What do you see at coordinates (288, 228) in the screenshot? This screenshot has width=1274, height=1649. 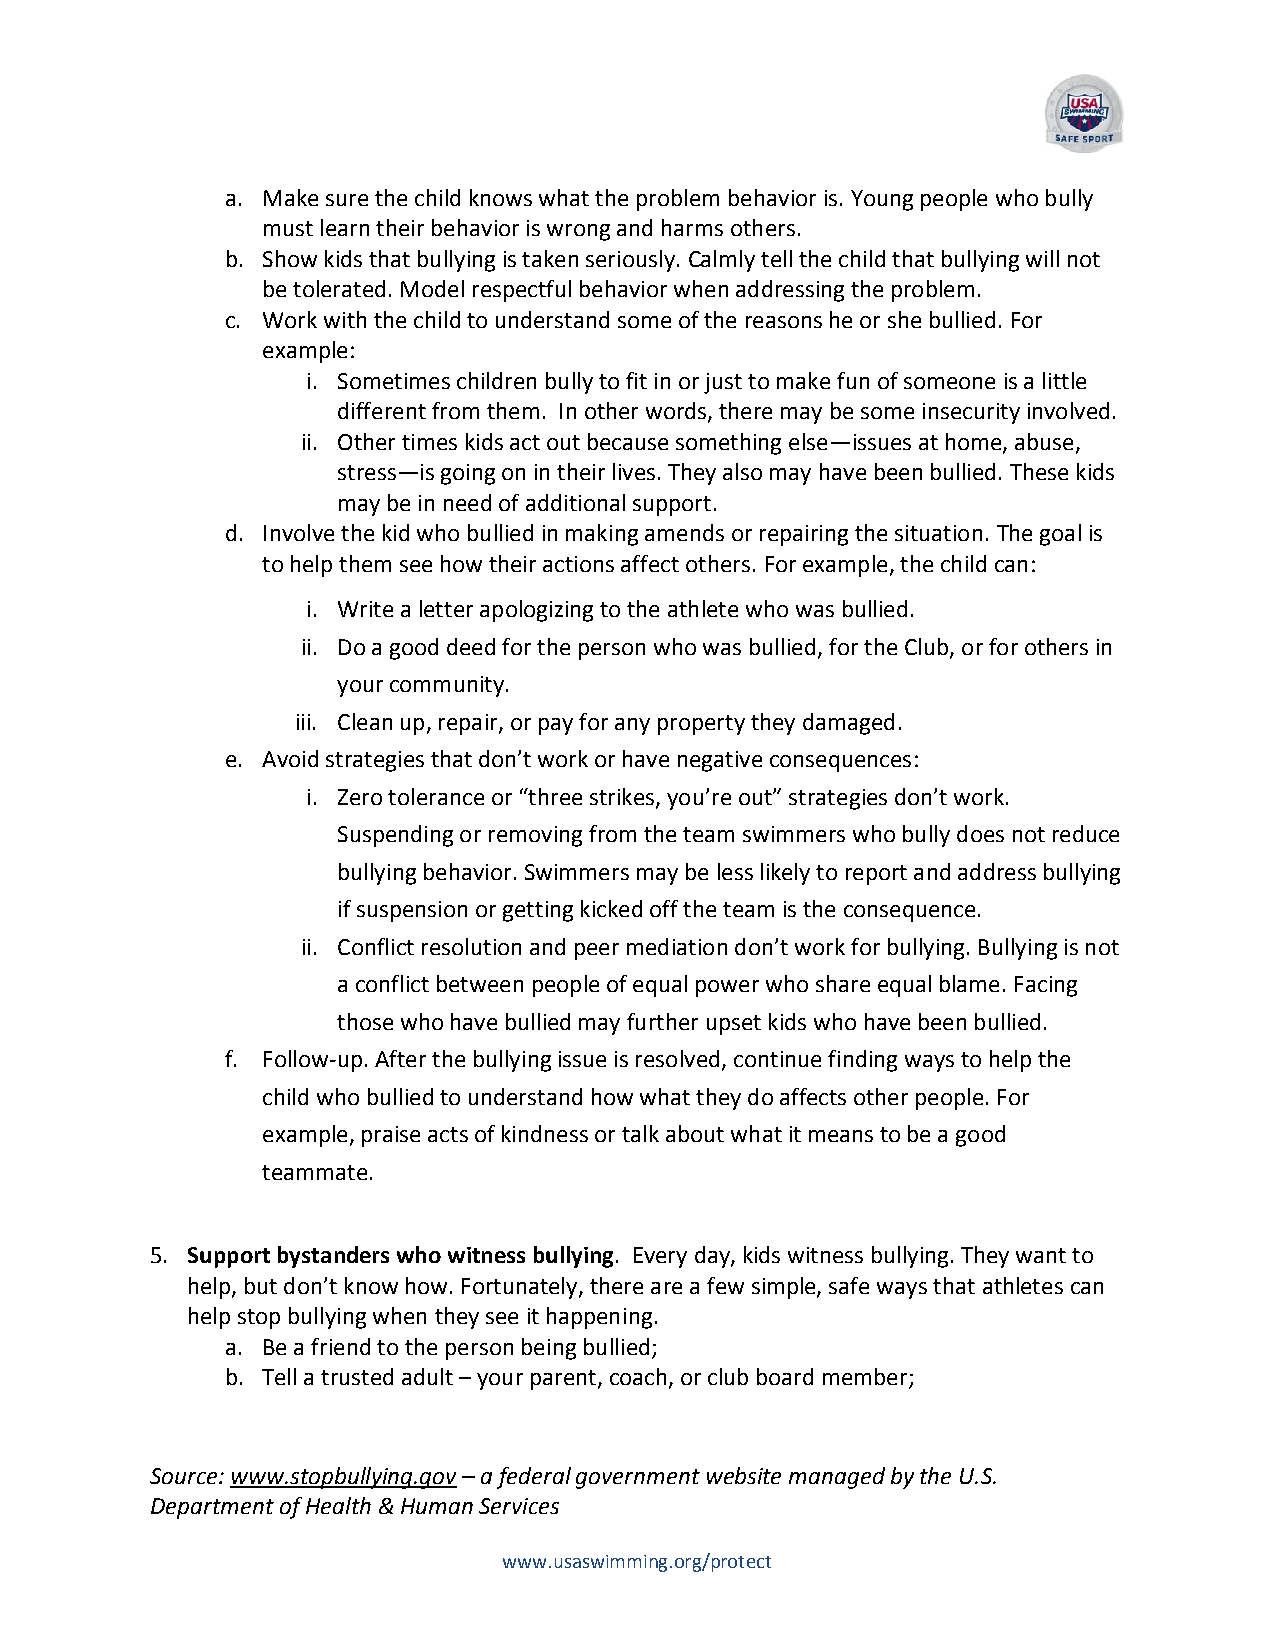 I see `must` at bounding box center [288, 228].
